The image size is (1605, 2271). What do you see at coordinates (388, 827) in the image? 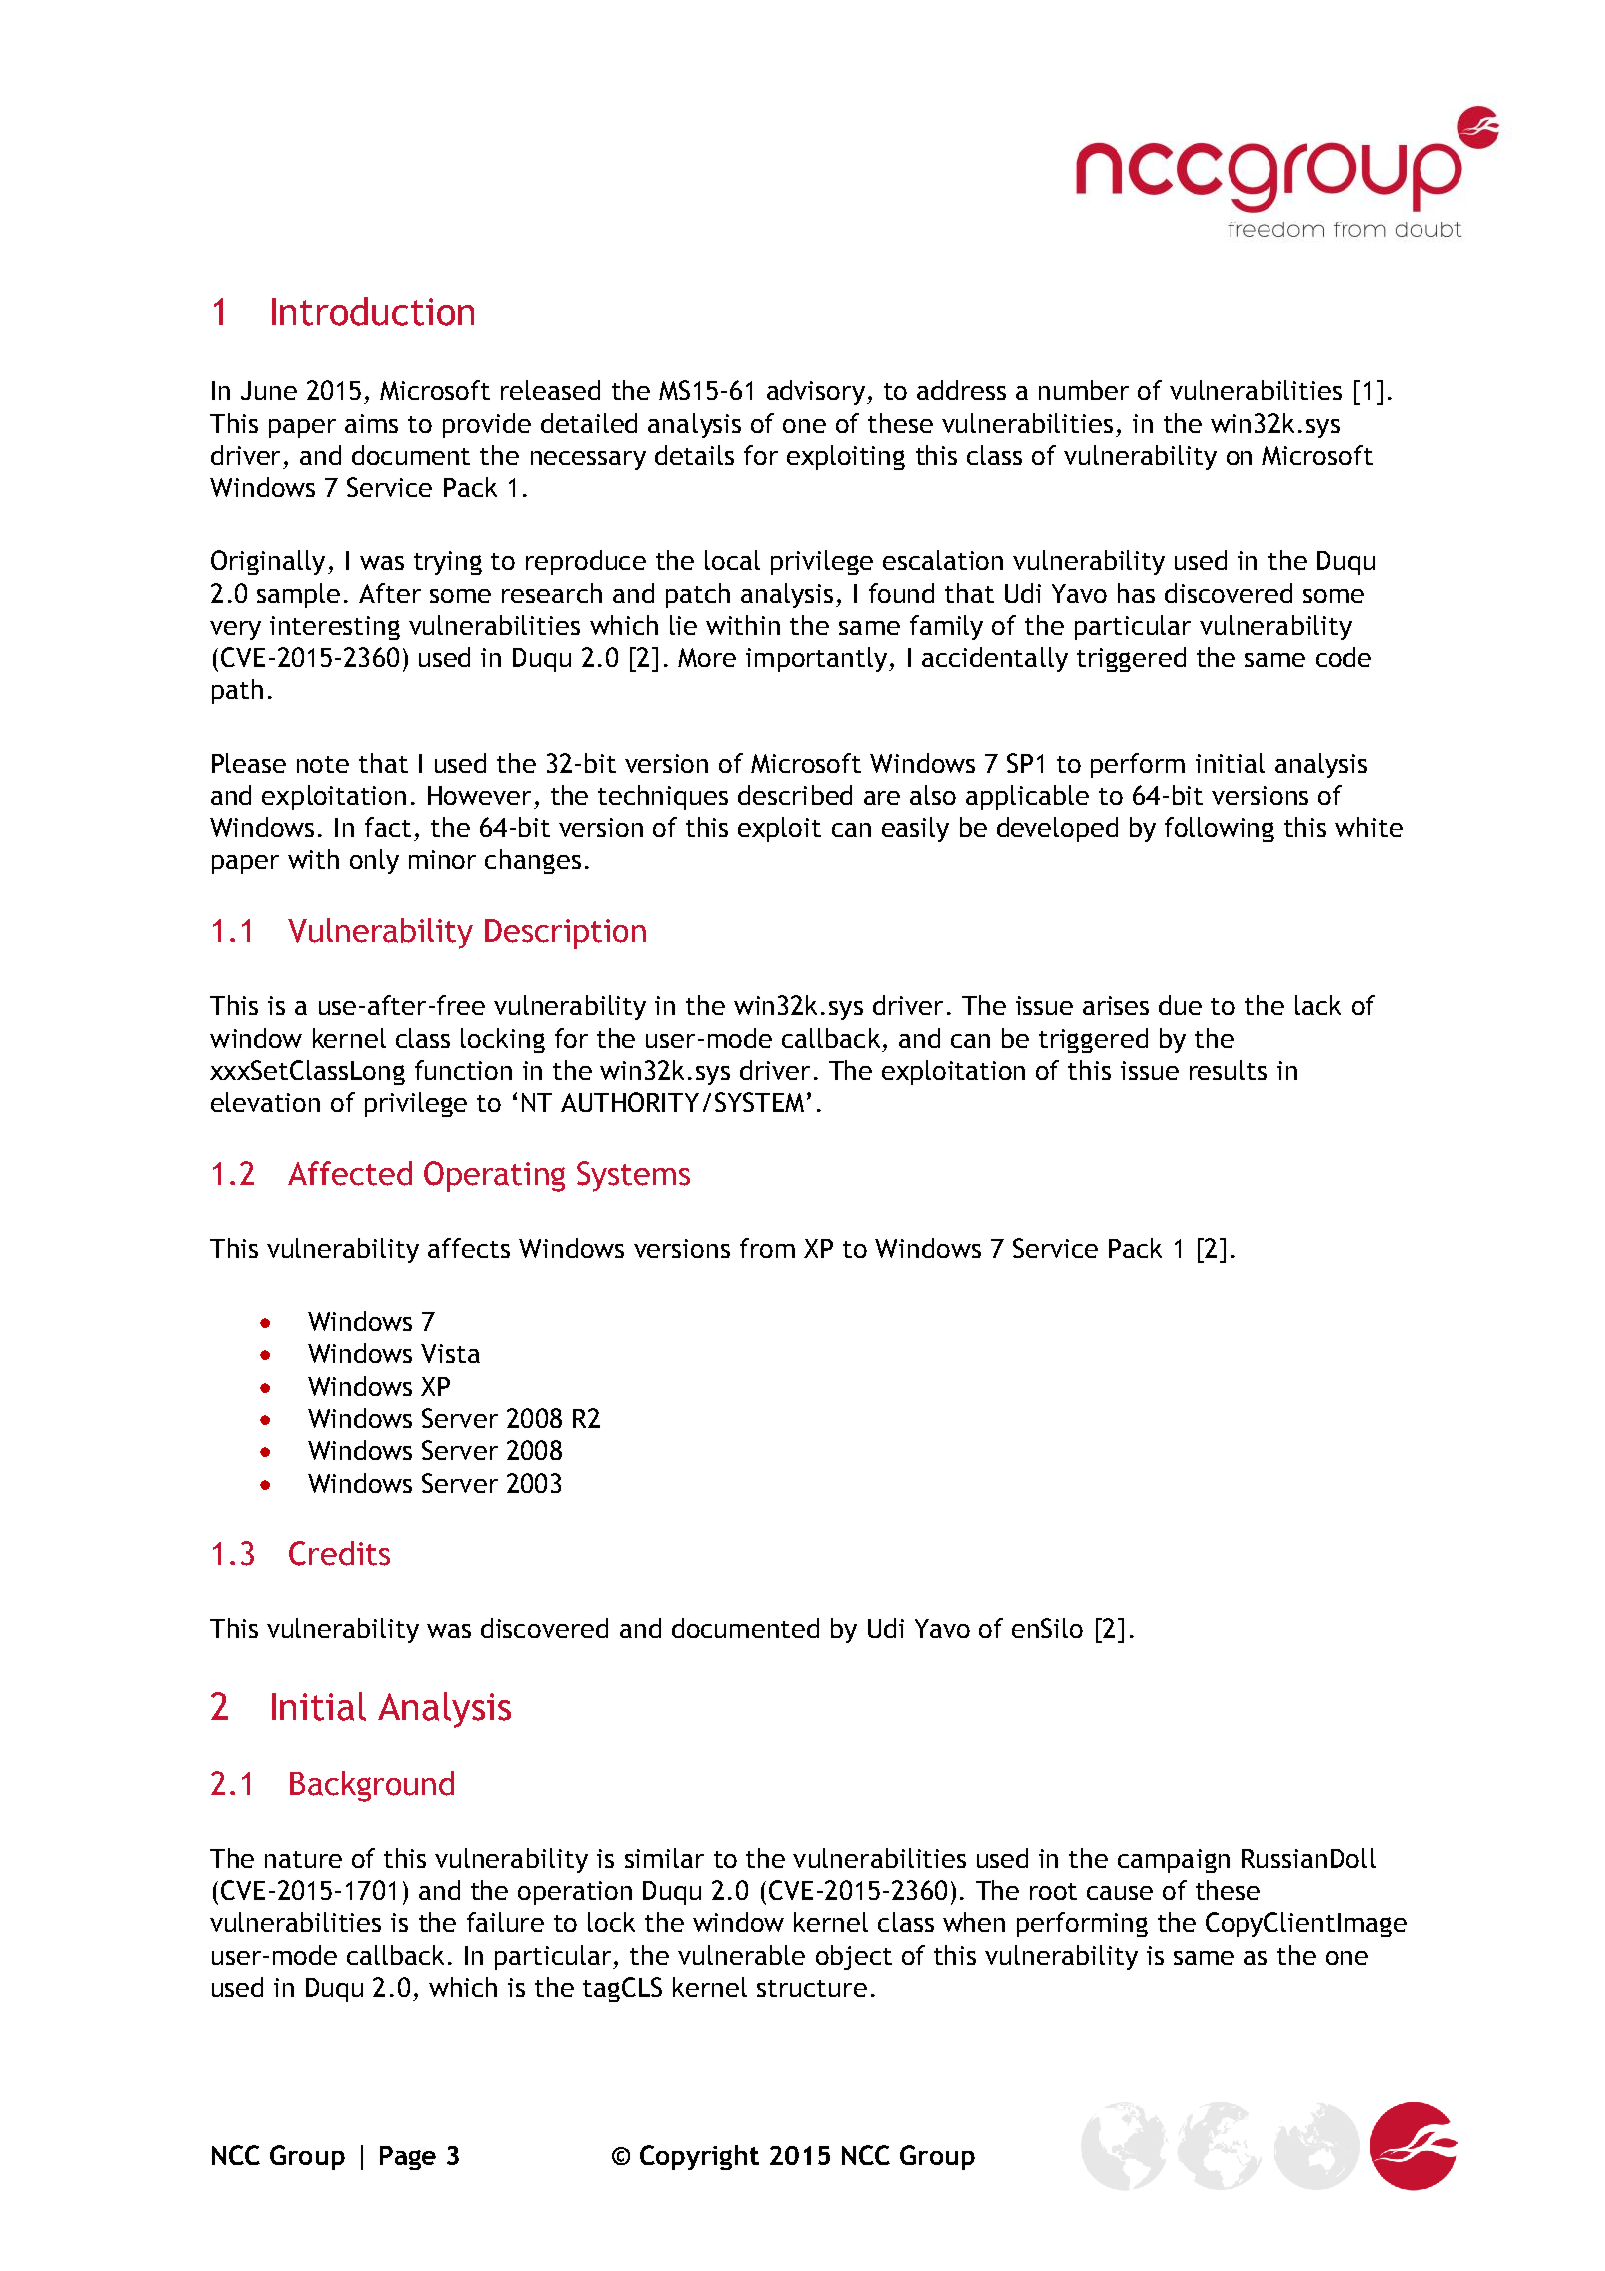
I see `fact` at bounding box center [388, 827].
